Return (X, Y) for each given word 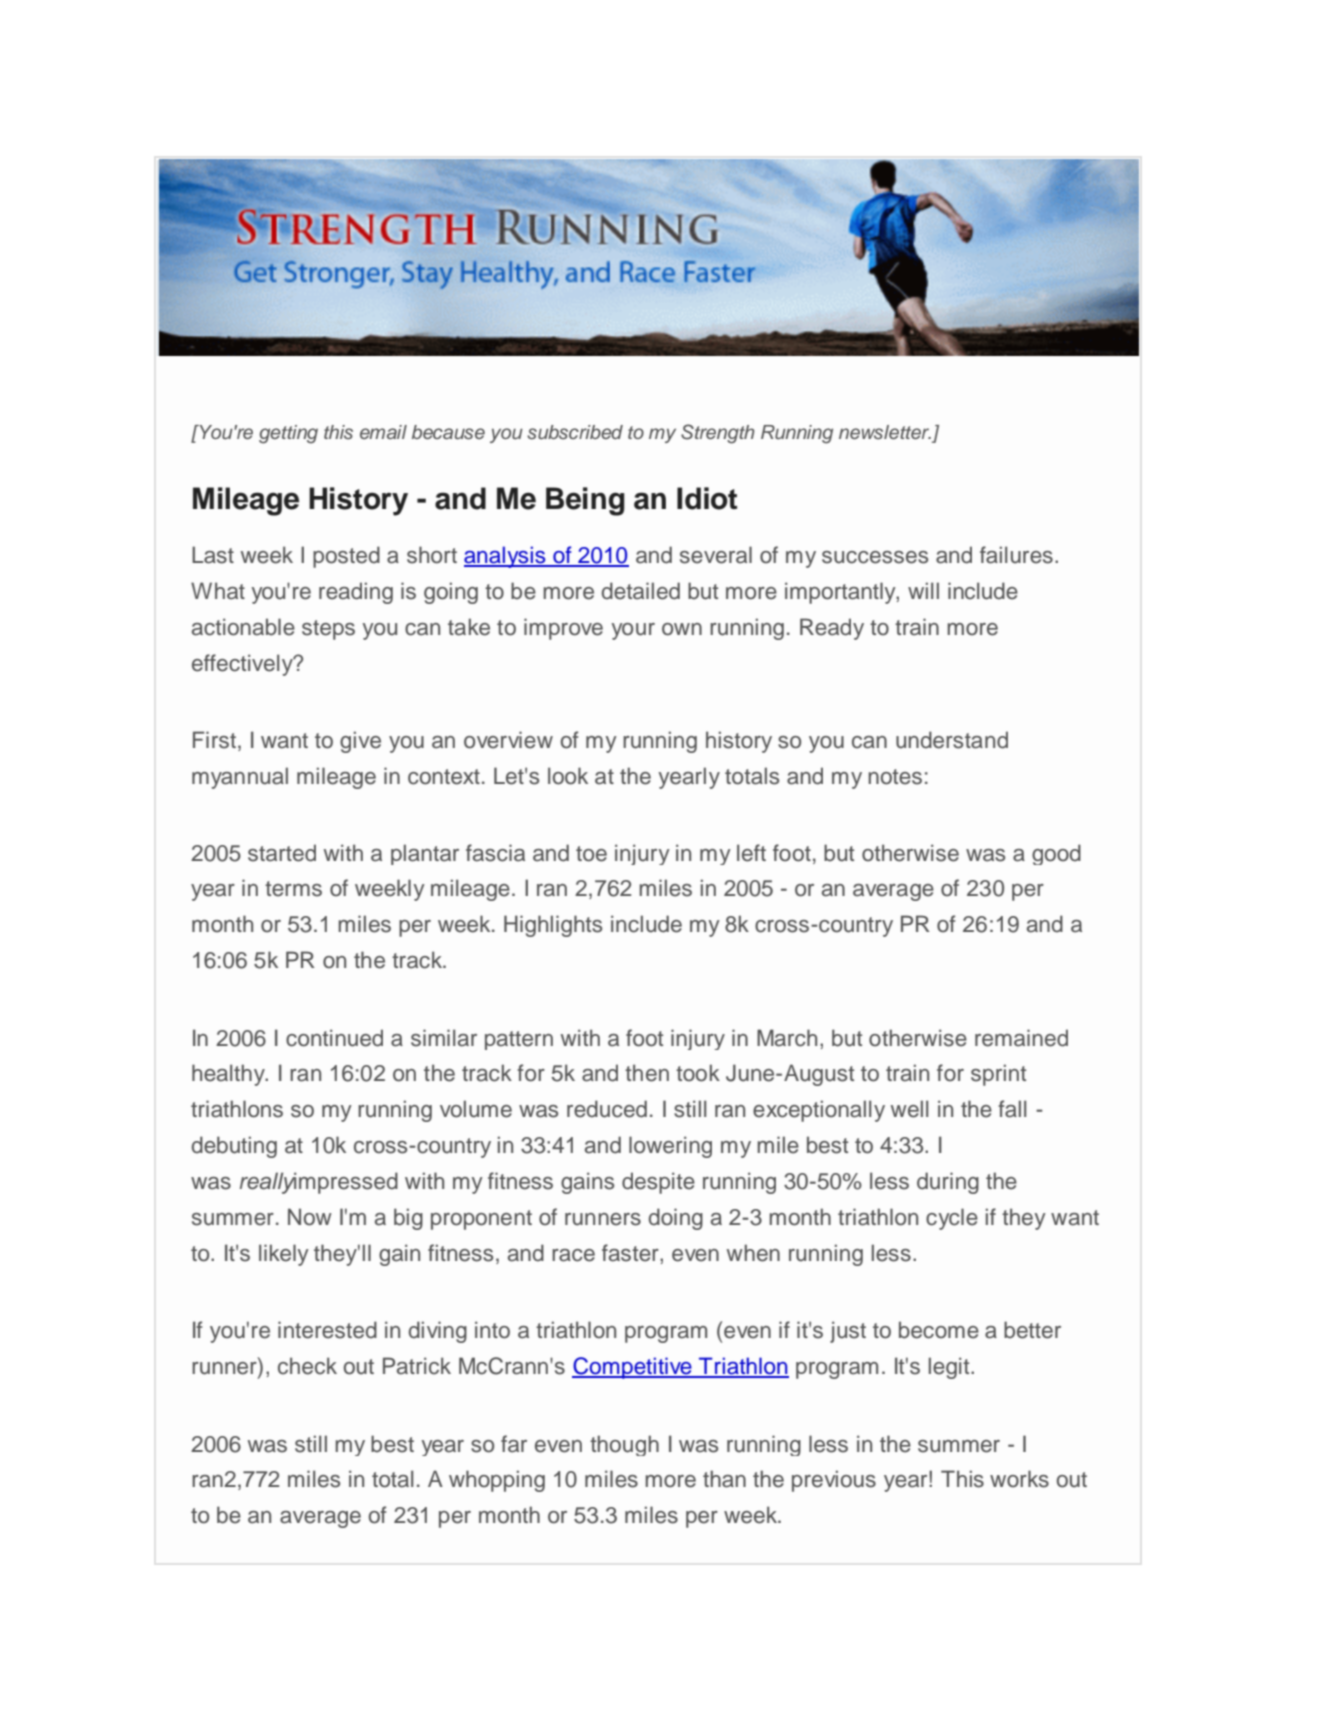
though (624, 1445)
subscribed (575, 432)
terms (293, 889)
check (307, 1366)
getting (288, 434)
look (568, 776)
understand (952, 740)
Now (310, 1217)
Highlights (553, 926)
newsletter (885, 432)
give (360, 742)
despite (658, 1183)
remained (1021, 1038)
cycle (952, 1219)
